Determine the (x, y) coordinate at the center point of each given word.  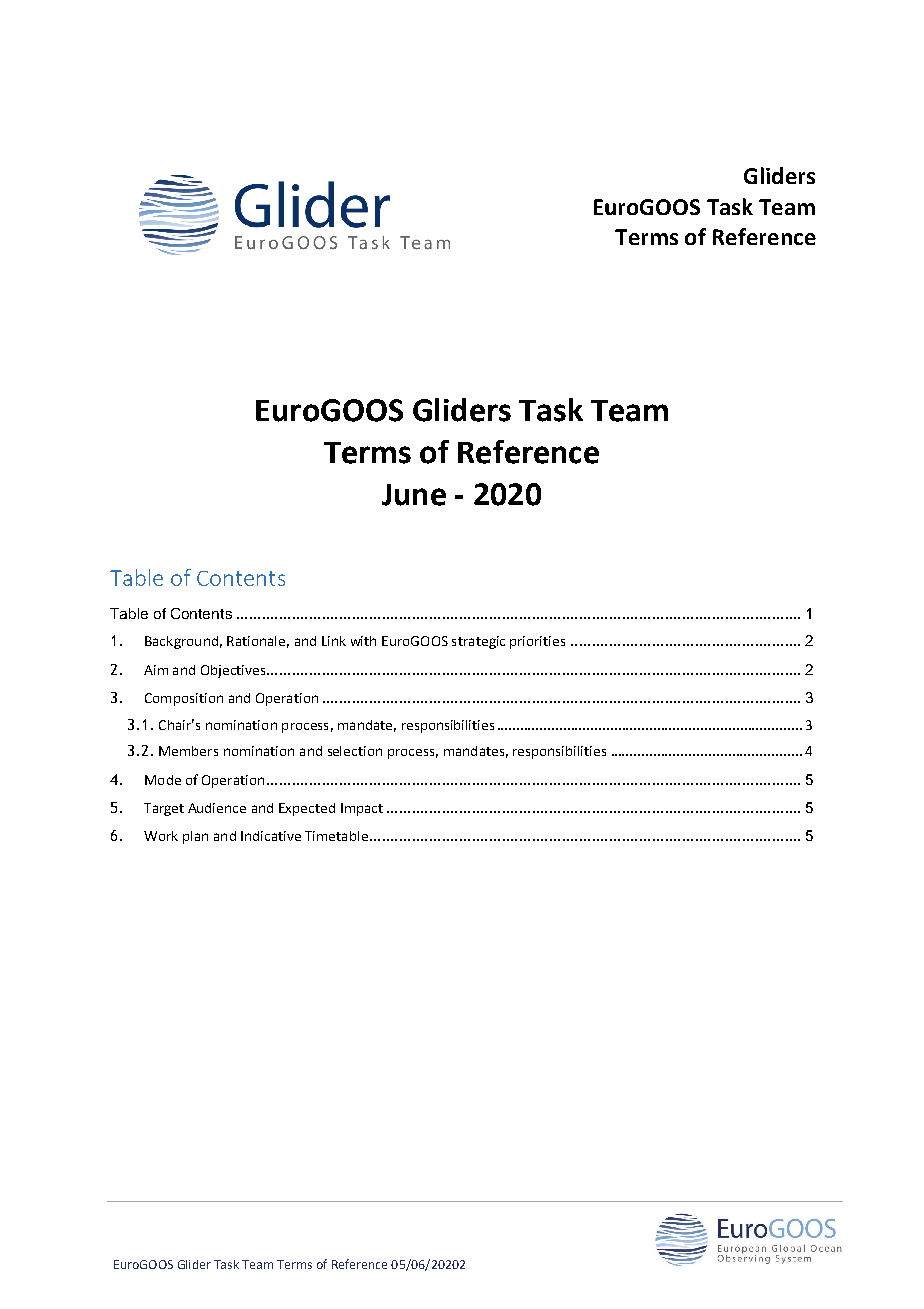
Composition (184, 699)
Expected (307, 809)
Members (188, 751)
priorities (537, 642)
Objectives (234, 671)
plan (195, 837)
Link (334, 641)
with (363, 641)
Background (181, 642)
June (414, 495)
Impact (362, 809)
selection (355, 751)
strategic (478, 642)
